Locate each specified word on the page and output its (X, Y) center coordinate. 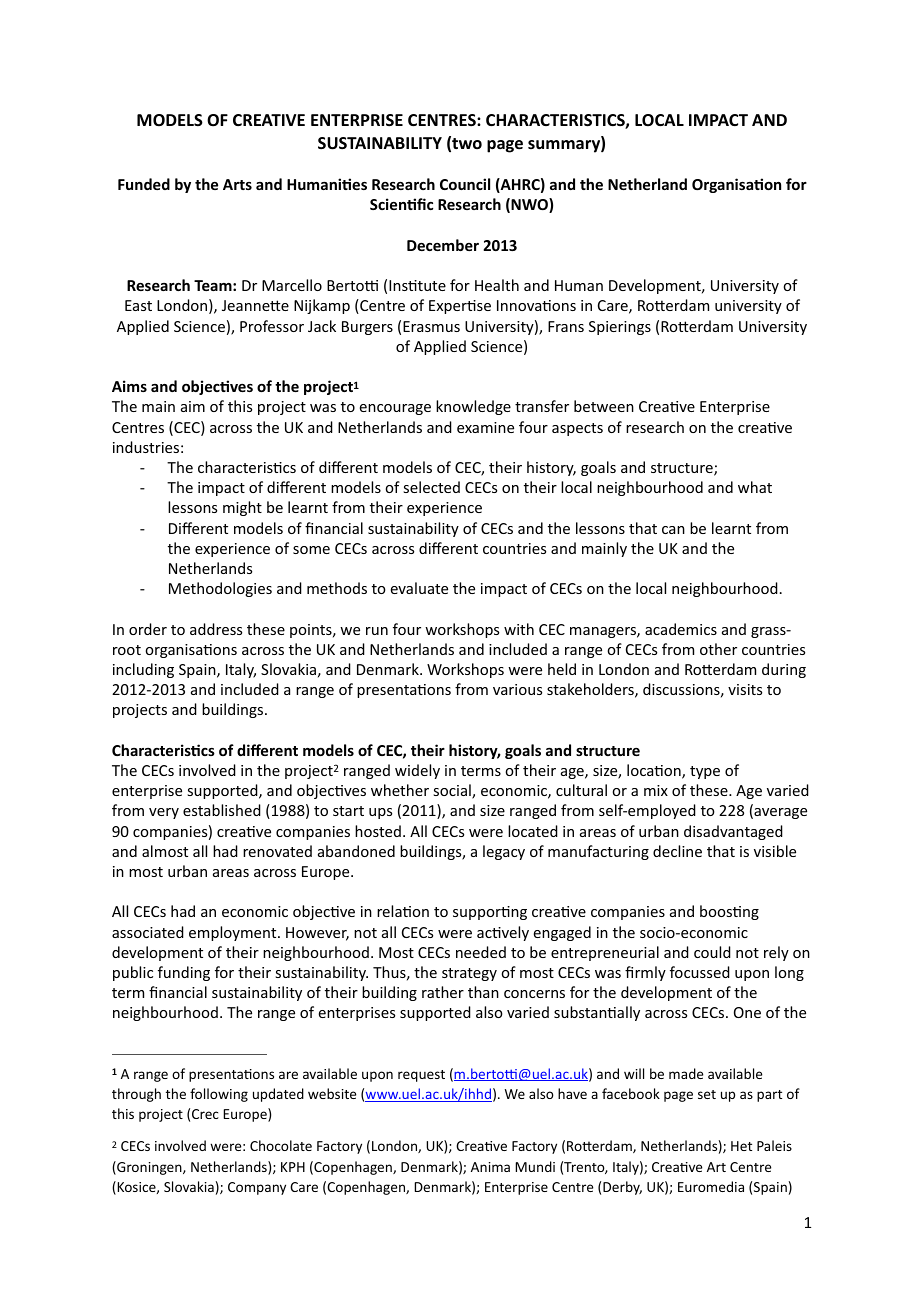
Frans (566, 326)
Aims (129, 386)
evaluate (419, 588)
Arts (237, 184)
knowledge (473, 407)
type (705, 772)
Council (465, 184)
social (453, 791)
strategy (469, 974)
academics (681, 629)
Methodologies (220, 589)
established (222, 810)
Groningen (149, 1168)
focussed (700, 972)
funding (184, 973)
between (604, 406)
